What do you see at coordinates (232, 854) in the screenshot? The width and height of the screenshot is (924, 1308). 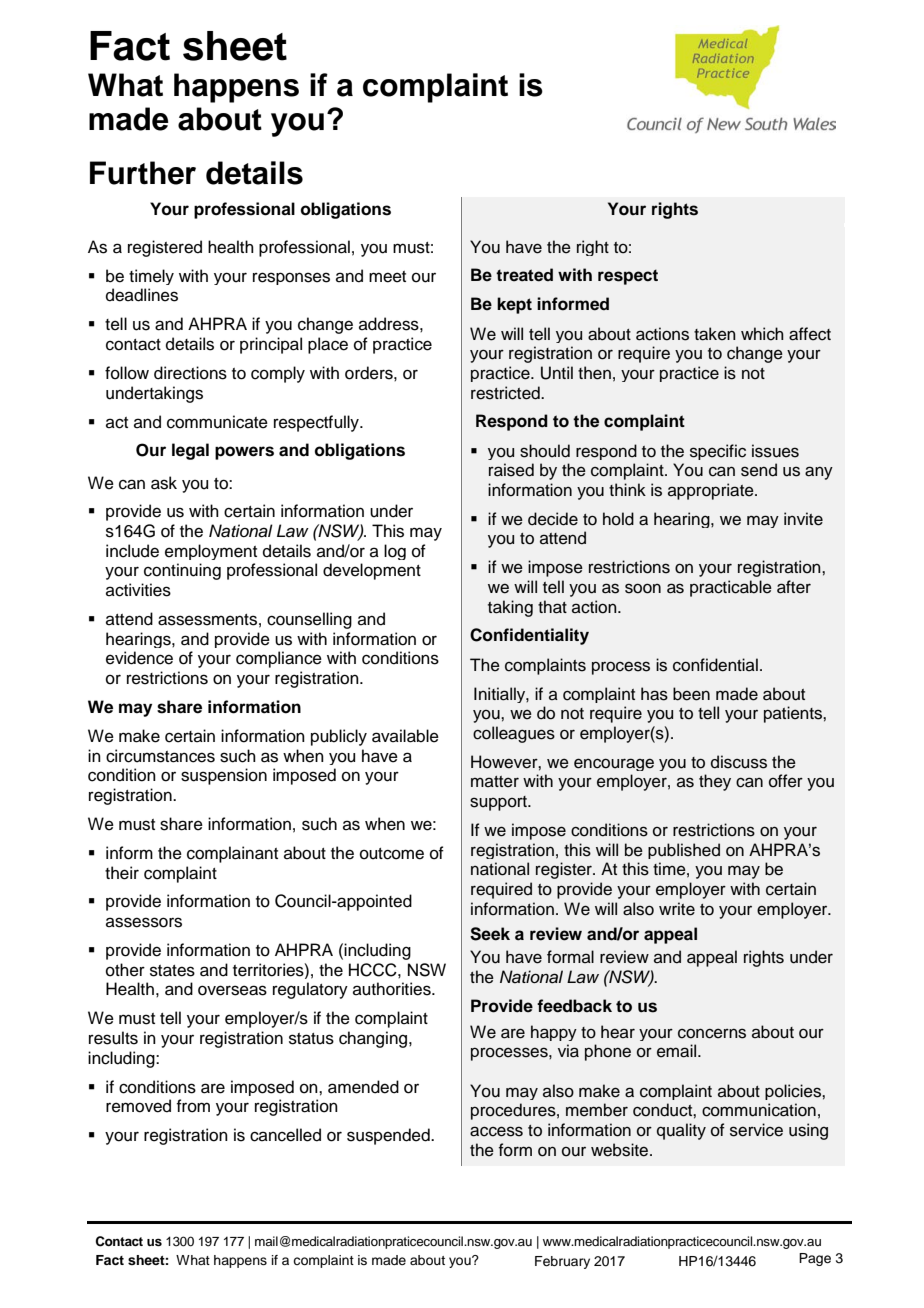 I see `complainant` at bounding box center [232, 854].
